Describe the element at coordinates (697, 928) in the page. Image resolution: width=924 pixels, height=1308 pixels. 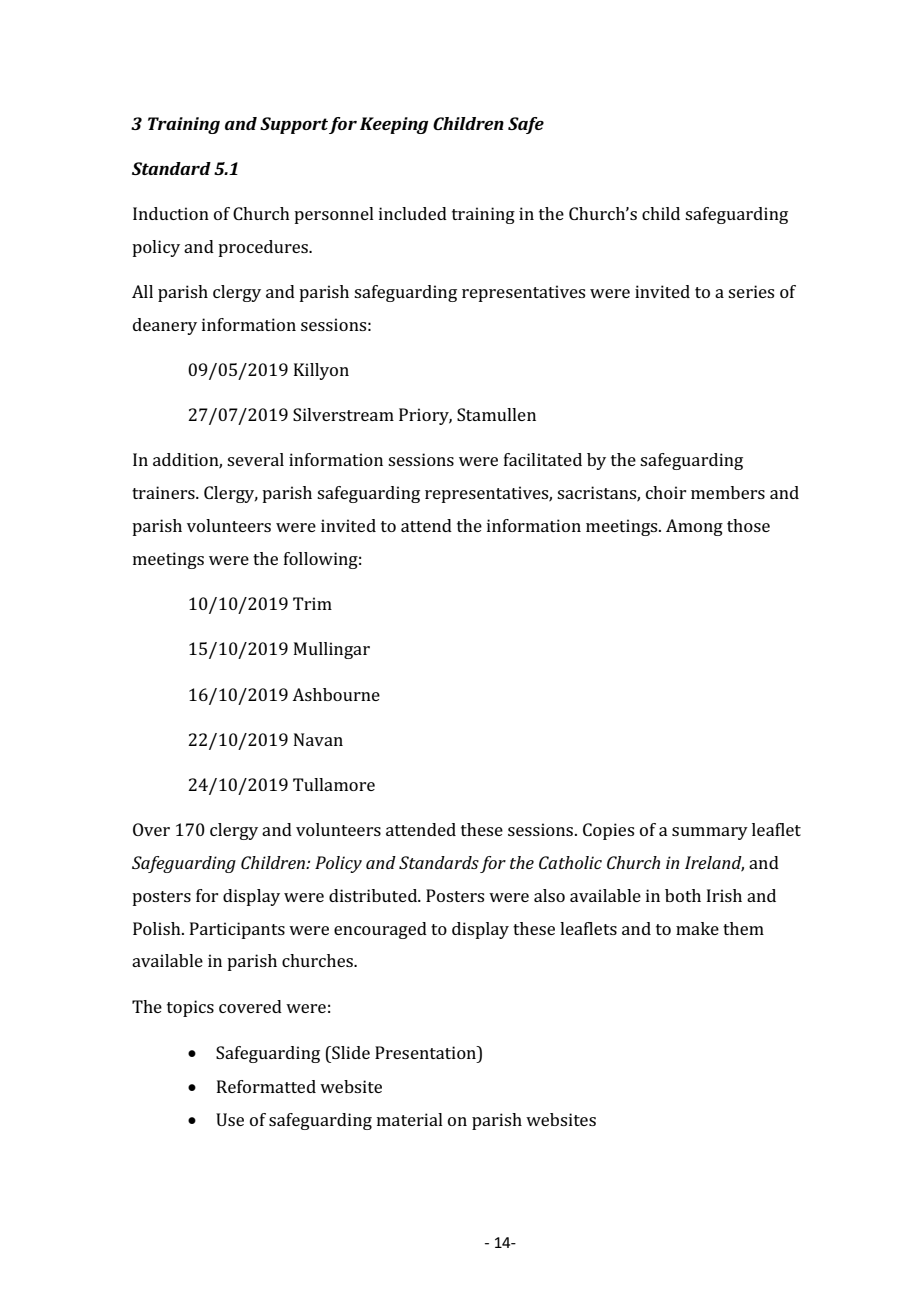
I see `make` at that location.
